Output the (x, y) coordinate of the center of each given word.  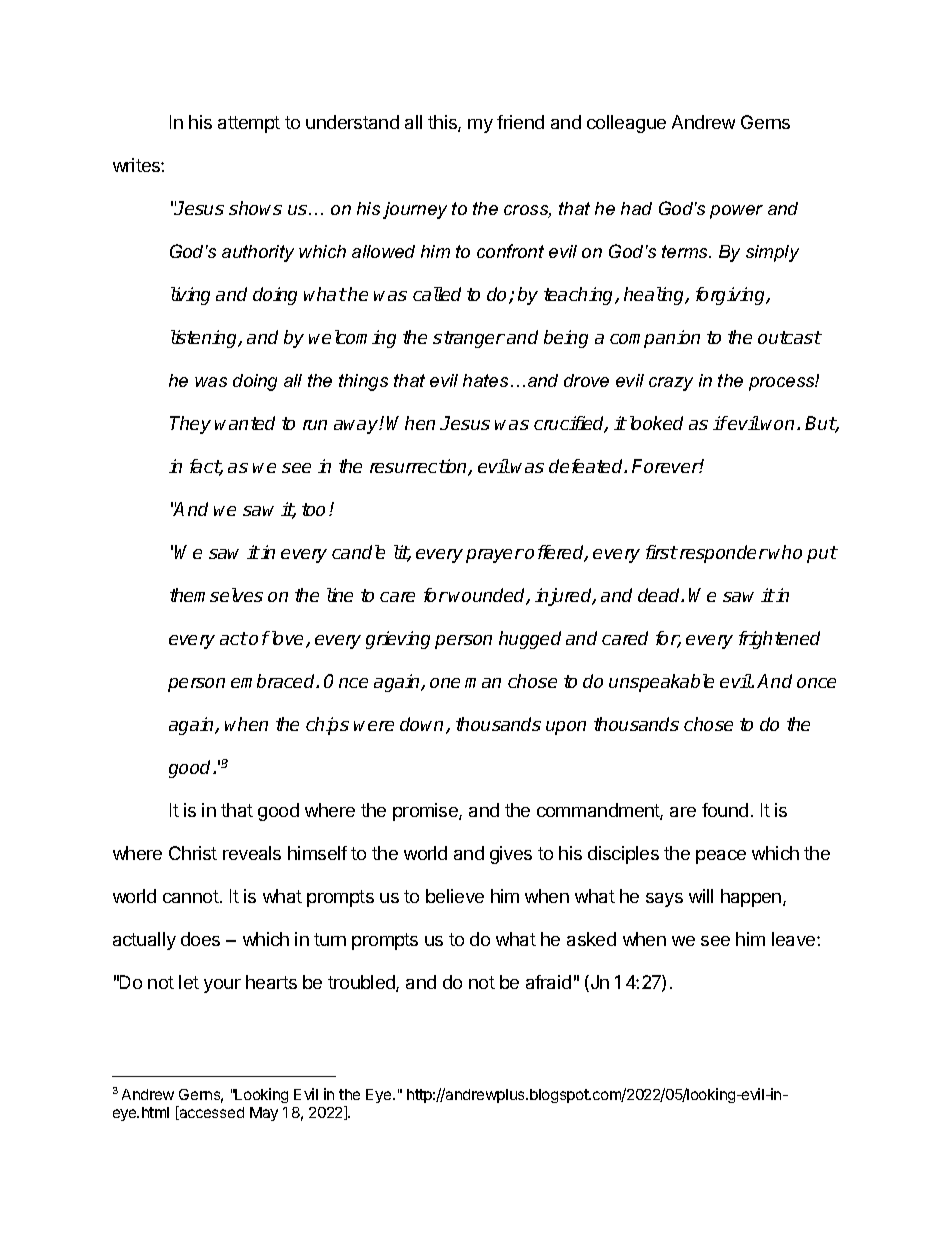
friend (520, 122)
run (315, 425)
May (264, 1114)
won (779, 425)
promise (426, 812)
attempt (249, 124)
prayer (495, 556)
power (736, 212)
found (725, 810)
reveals (252, 853)
